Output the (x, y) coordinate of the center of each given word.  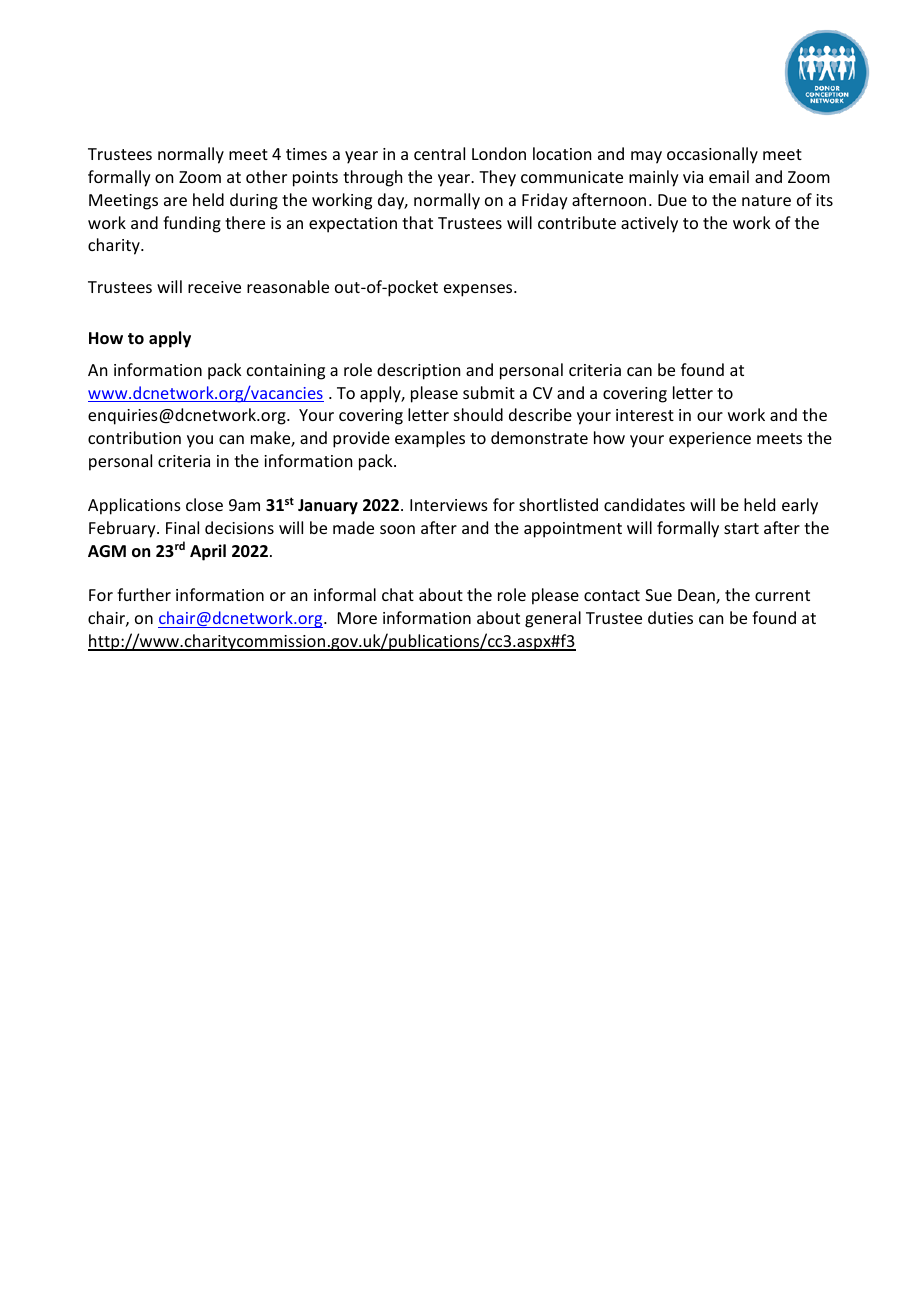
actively (649, 224)
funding (192, 224)
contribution (134, 437)
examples (430, 439)
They (497, 178)
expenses (479, 290)
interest (645, 415)
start (741, 528)
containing (286, 372)
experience (710, 440)
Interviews (449, 505)
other (266, 176)
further (144, 594)
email (729, 176)
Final (182, 527)
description (418, 371)
